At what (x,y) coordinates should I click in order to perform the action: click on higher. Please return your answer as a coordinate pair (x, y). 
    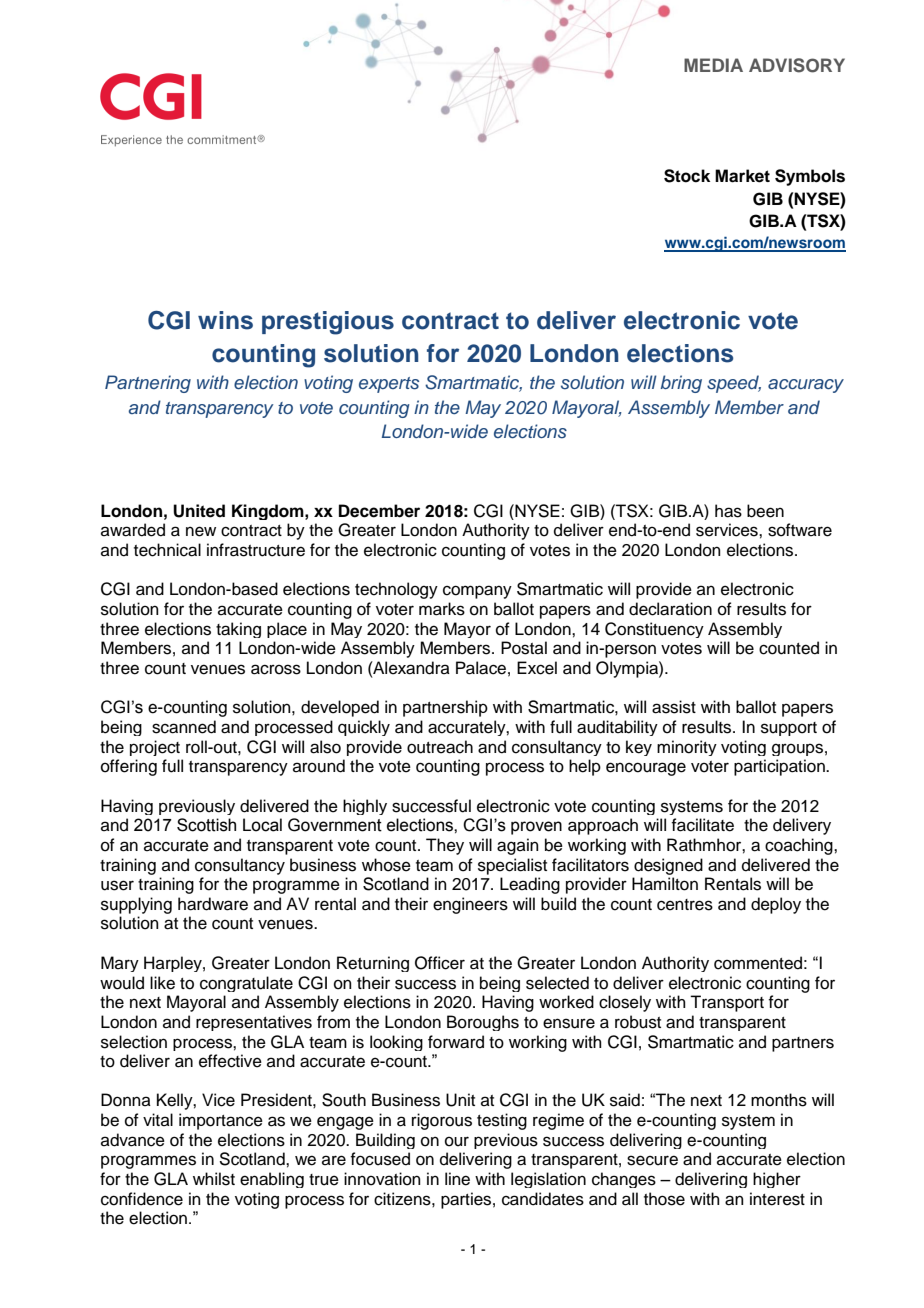
    Looking at the image, I should click on (777, 1180).
